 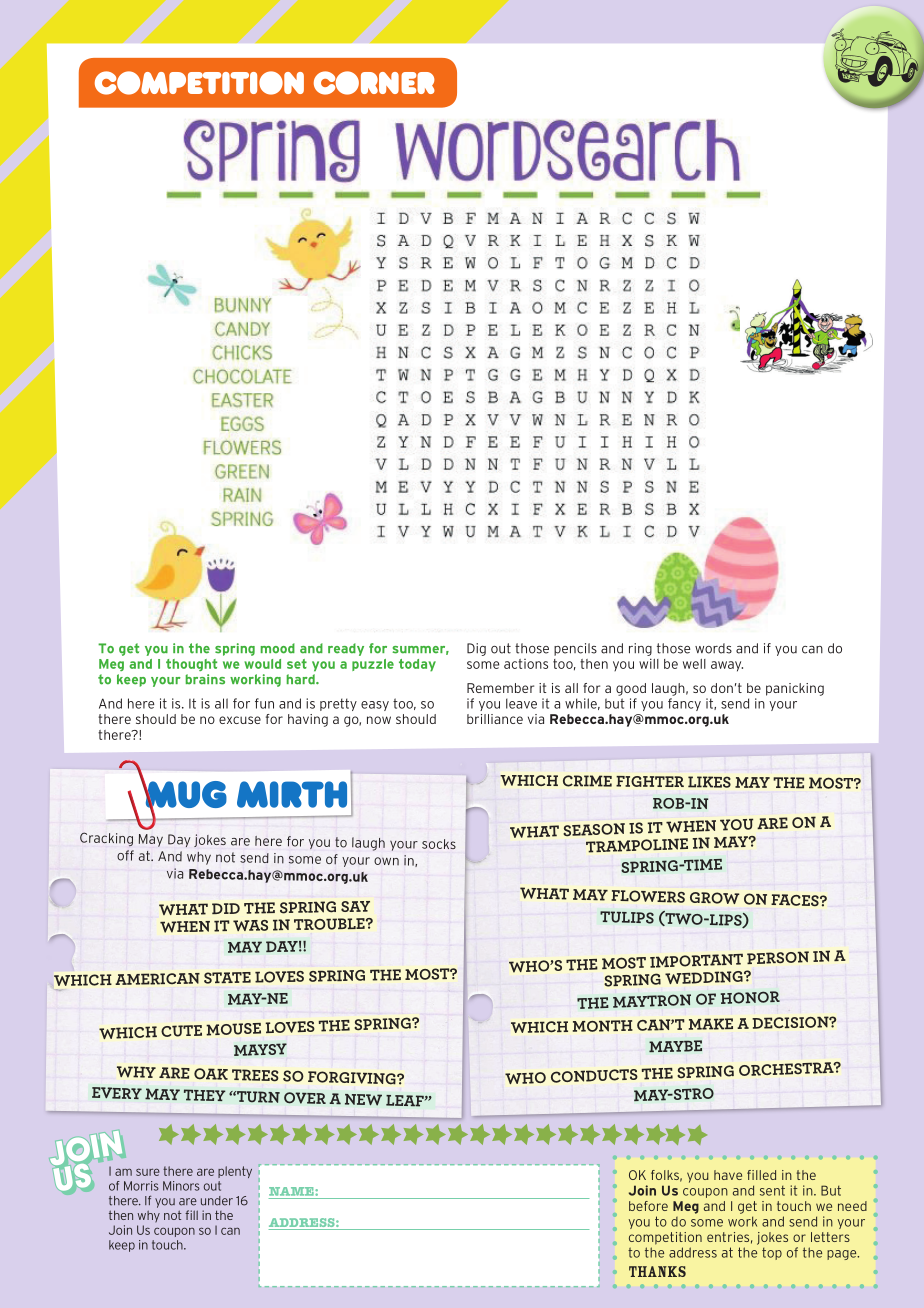 What do you see at coordinates (772, 1254) in the screenshot?
I see `top` at bounding box center [772, 1254].
